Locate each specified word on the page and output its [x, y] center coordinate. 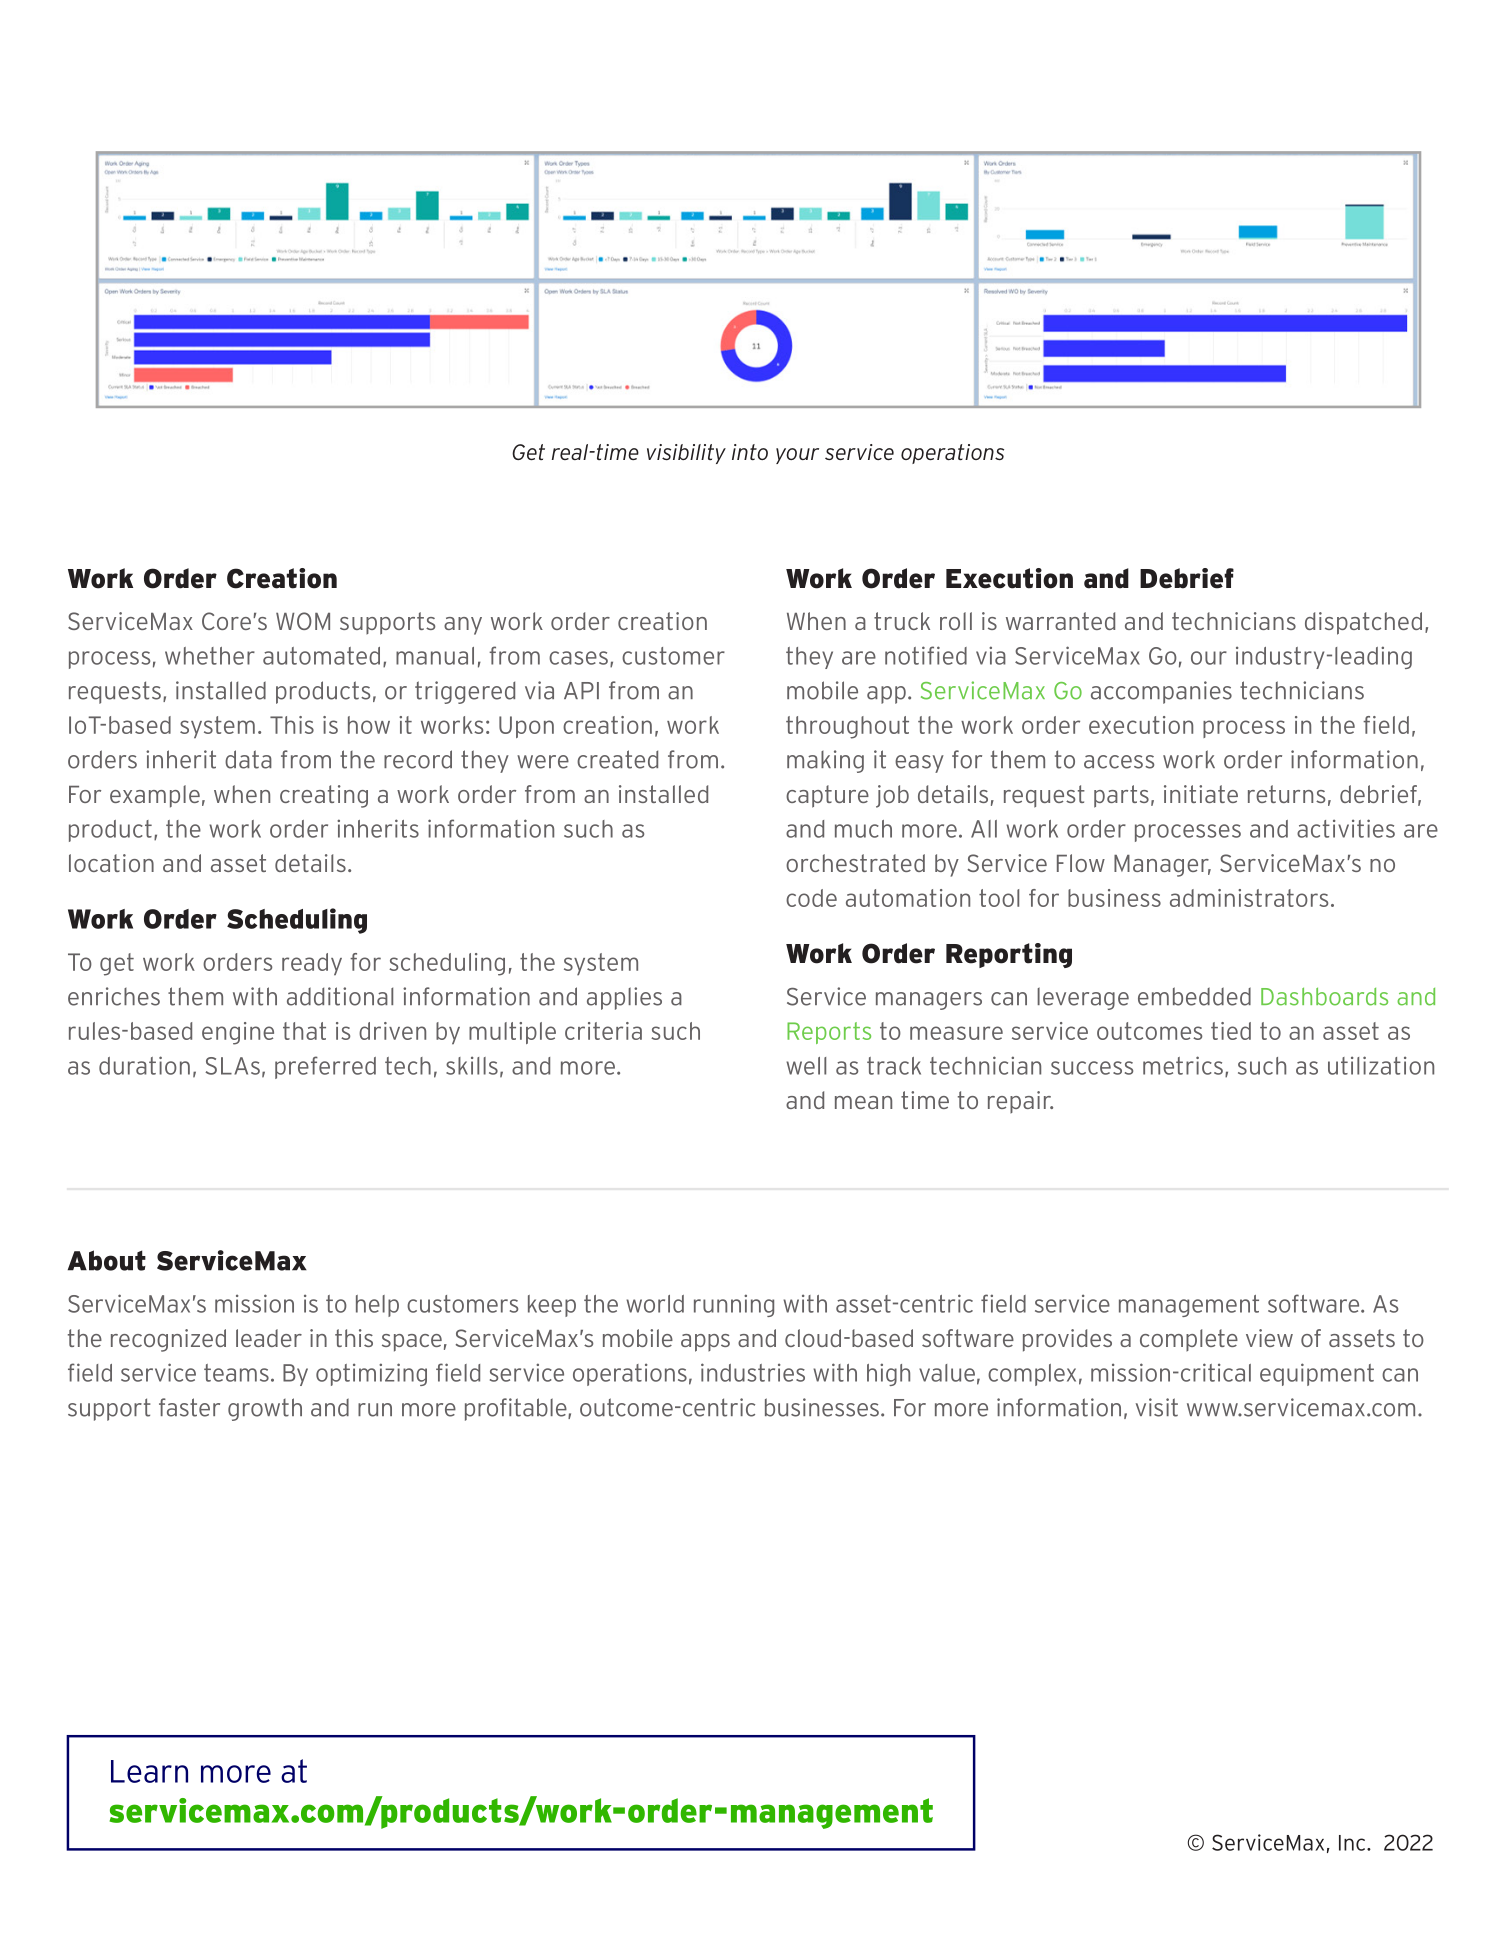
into [750, 452]
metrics [1183, 1065]
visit [1157, 1407]
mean [863, 1102]
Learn [149, 1771]
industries [753, 1372]
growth [265, 1409]
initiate [1201, 794]
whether [210, 656]
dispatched [1363, 623]
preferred [325, 1067]
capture [827, 796]
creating [324, 796]
